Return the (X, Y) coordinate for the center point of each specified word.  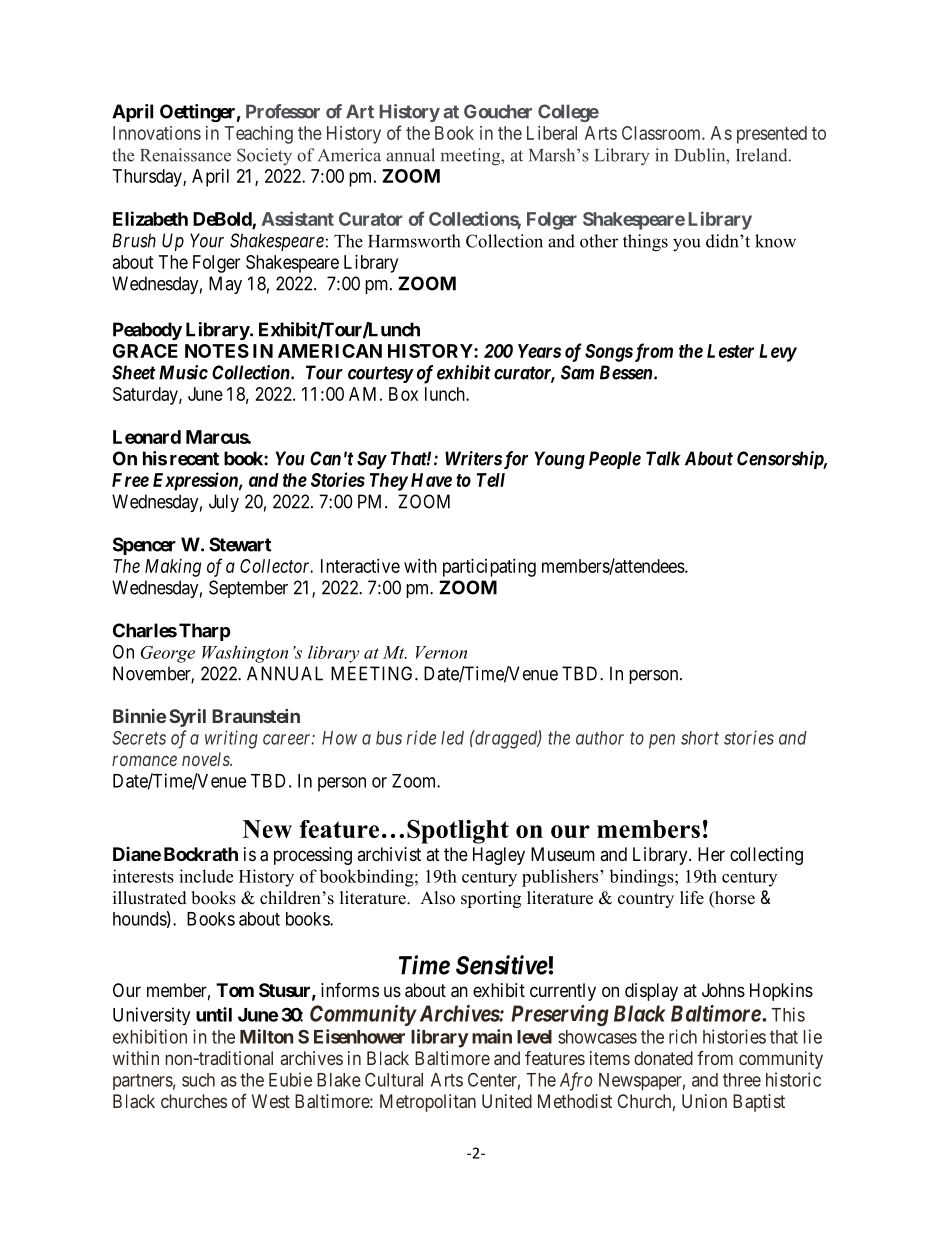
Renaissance (185, 155)
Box (403, 394)
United (507, 1101)
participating (489, 568)
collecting (766, 856)
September (248, 589)
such (198, 1080)
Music (183, 372)
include (206, 876)
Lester (730, 351)
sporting (491, 899)
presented (772, 135)
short (700, 738)
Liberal (552, 133)
